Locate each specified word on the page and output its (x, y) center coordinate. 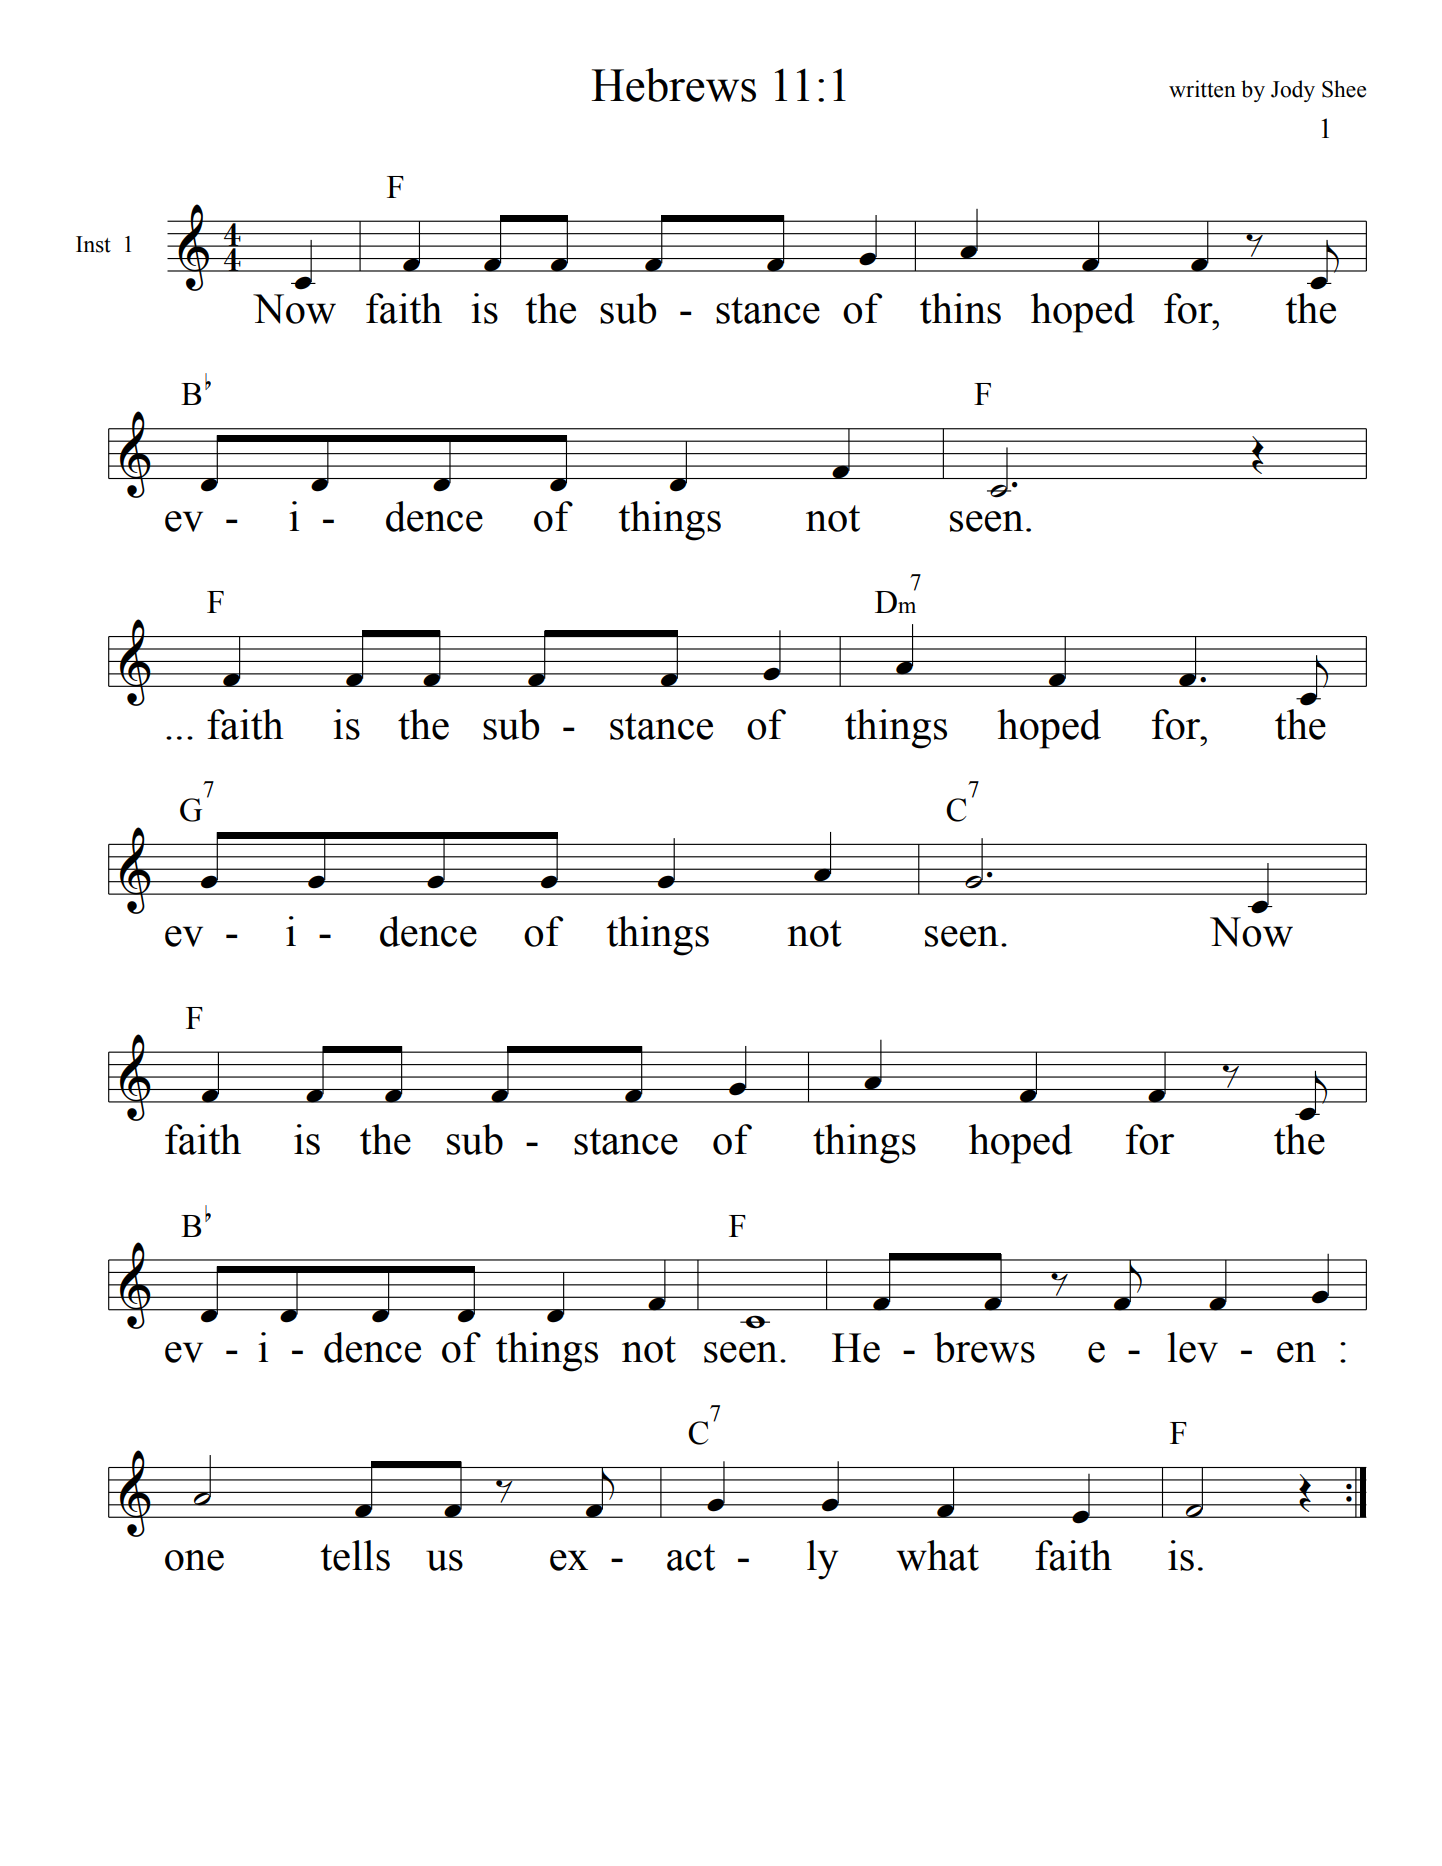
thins (960, 308)
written (1202, 89)
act (691, 1557)
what (937, 1555)
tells (355, 1555)
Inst (93, 244)
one (194, 1560)
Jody (1293, 91)
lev (1192, 1347)
